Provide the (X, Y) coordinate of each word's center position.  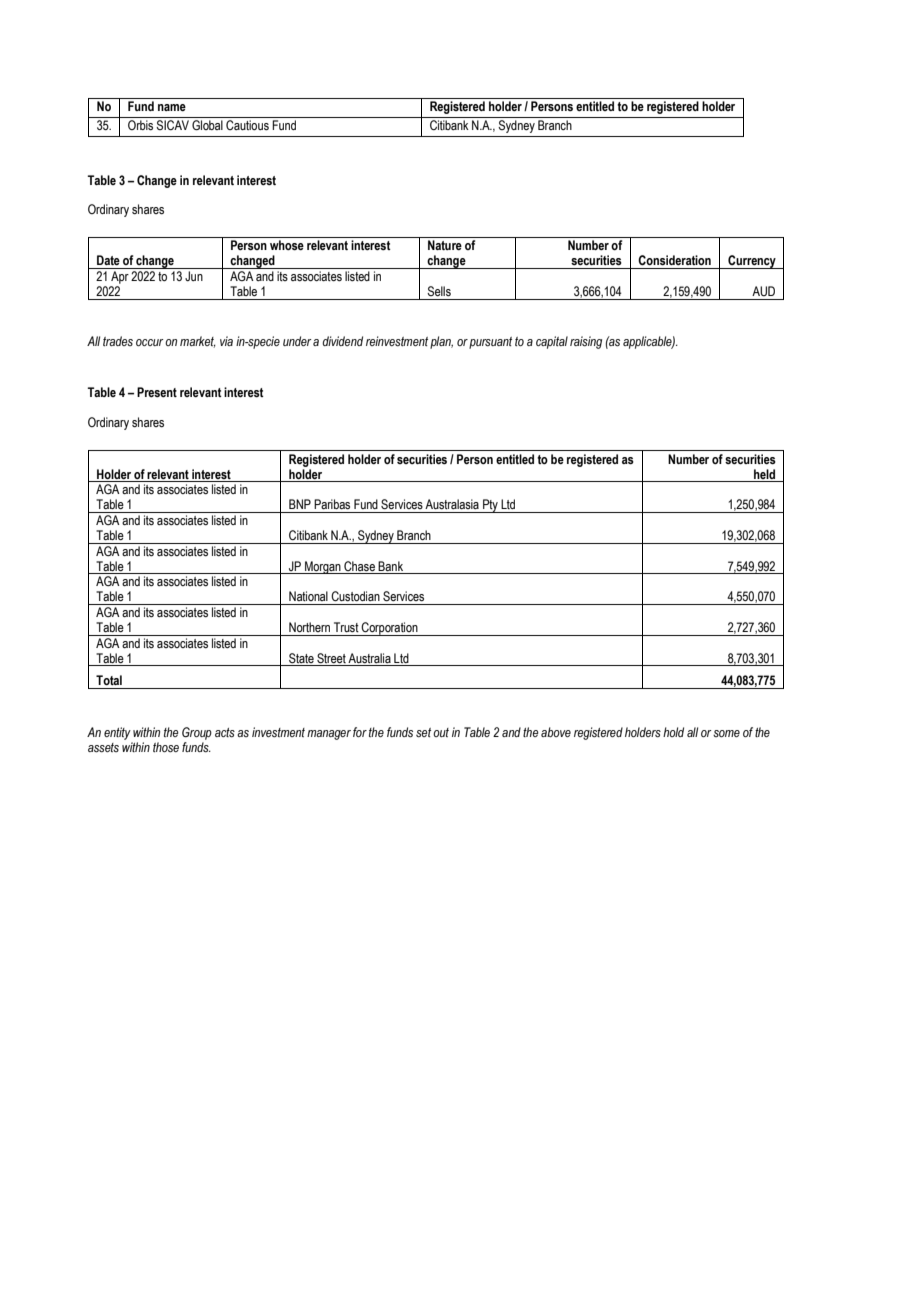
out (441, 732)
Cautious (247, 125)
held (764, 474)
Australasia (452, 504)
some (726, 733)
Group (197, 733)
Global (207, 125)
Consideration (674, 260)
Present (157, 392)
